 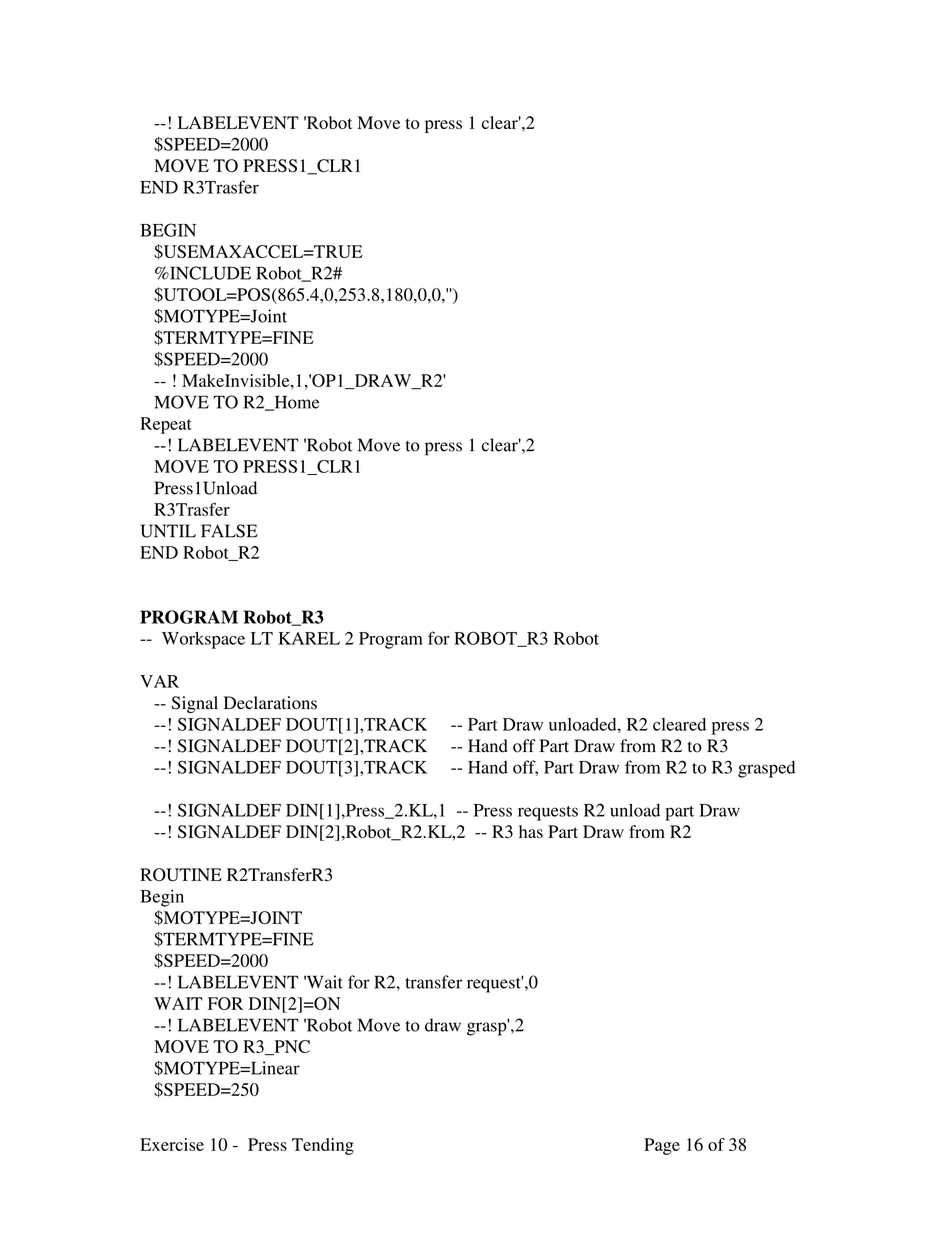 What do you see at coordinates (270, 703) in the screenshot?
I see `Declarations` at bounding box center [270, 703].
